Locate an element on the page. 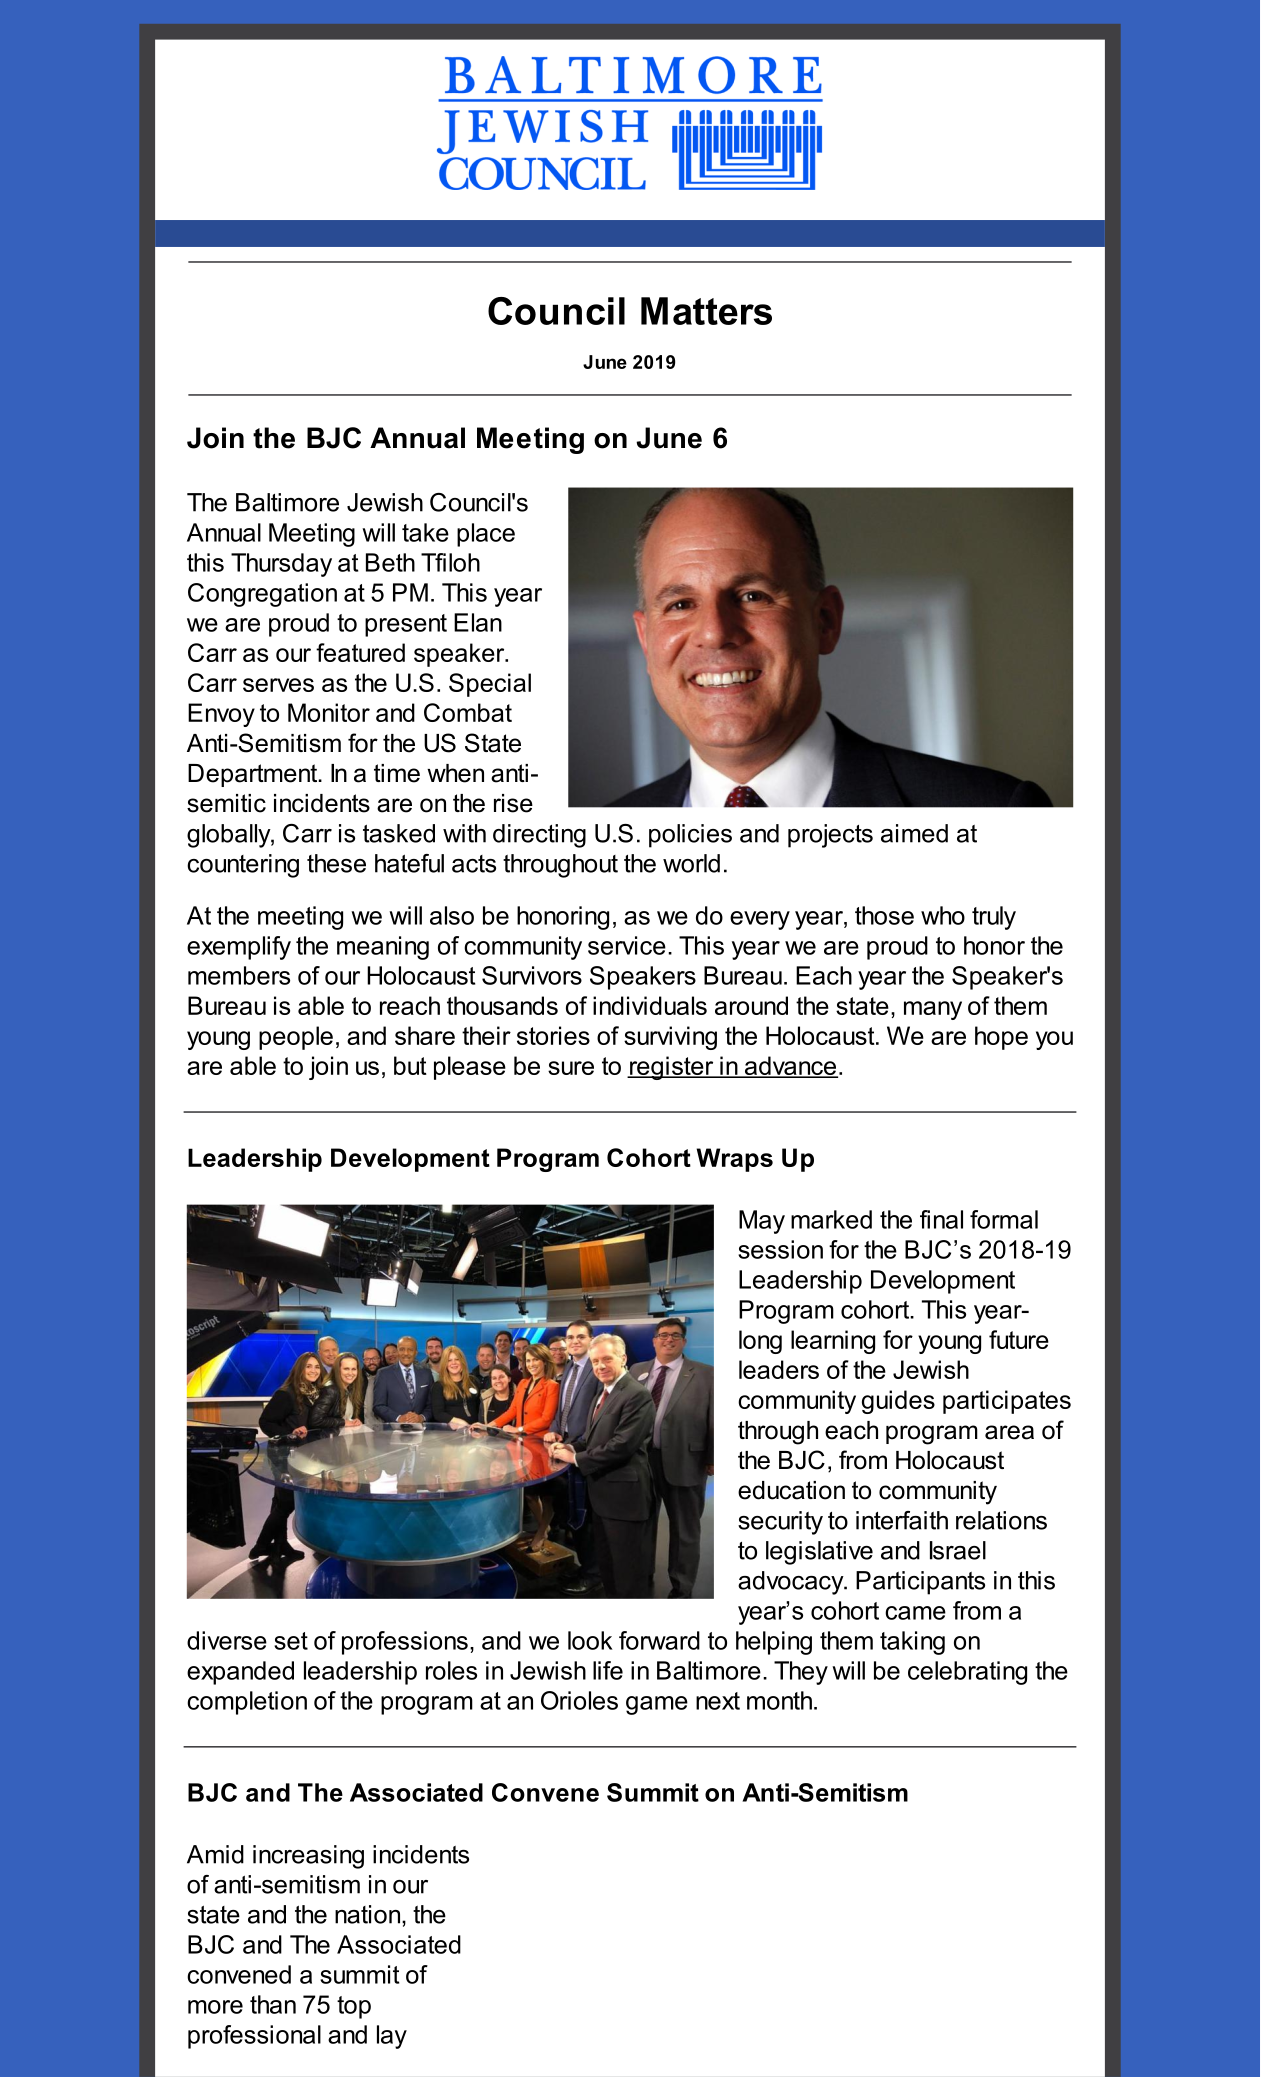 The height and width of the page is (2077, 1261). Participants is located at coordinates (920, 1583).
